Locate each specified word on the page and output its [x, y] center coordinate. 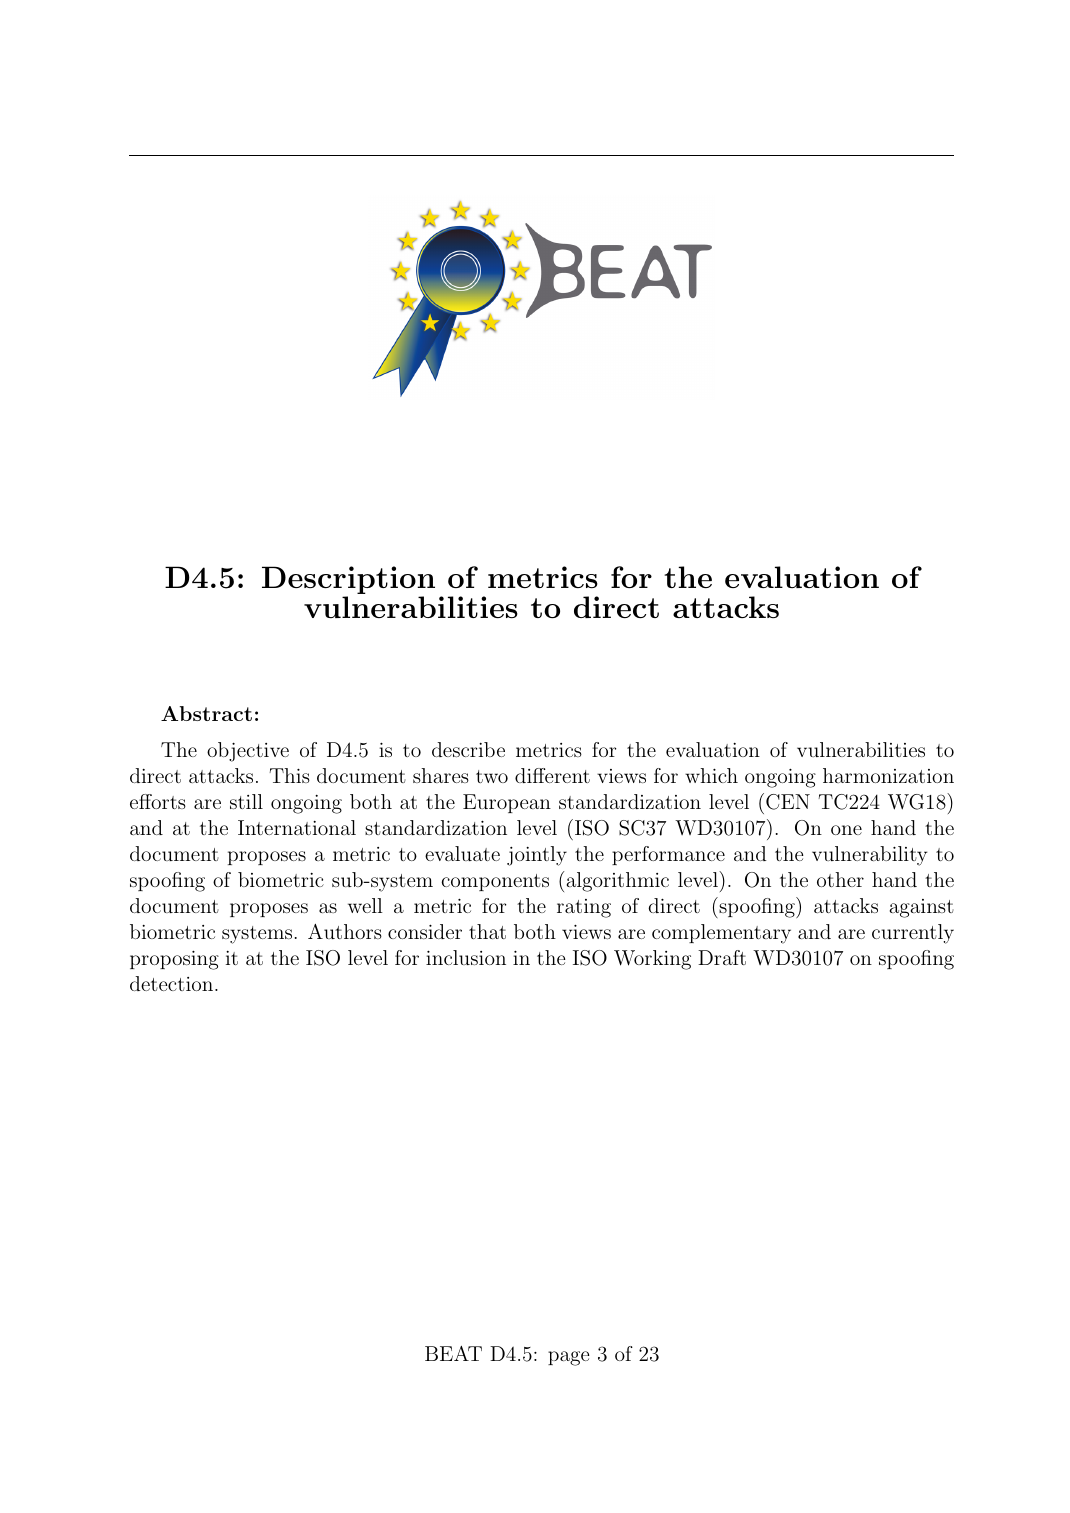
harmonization [888, 775]
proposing [174, 960]
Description [348, 581]
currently [913, 934]
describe [468, 749]
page [569, 1358]
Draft [722, 957]
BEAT [453, 1353]
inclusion [466, 957]
